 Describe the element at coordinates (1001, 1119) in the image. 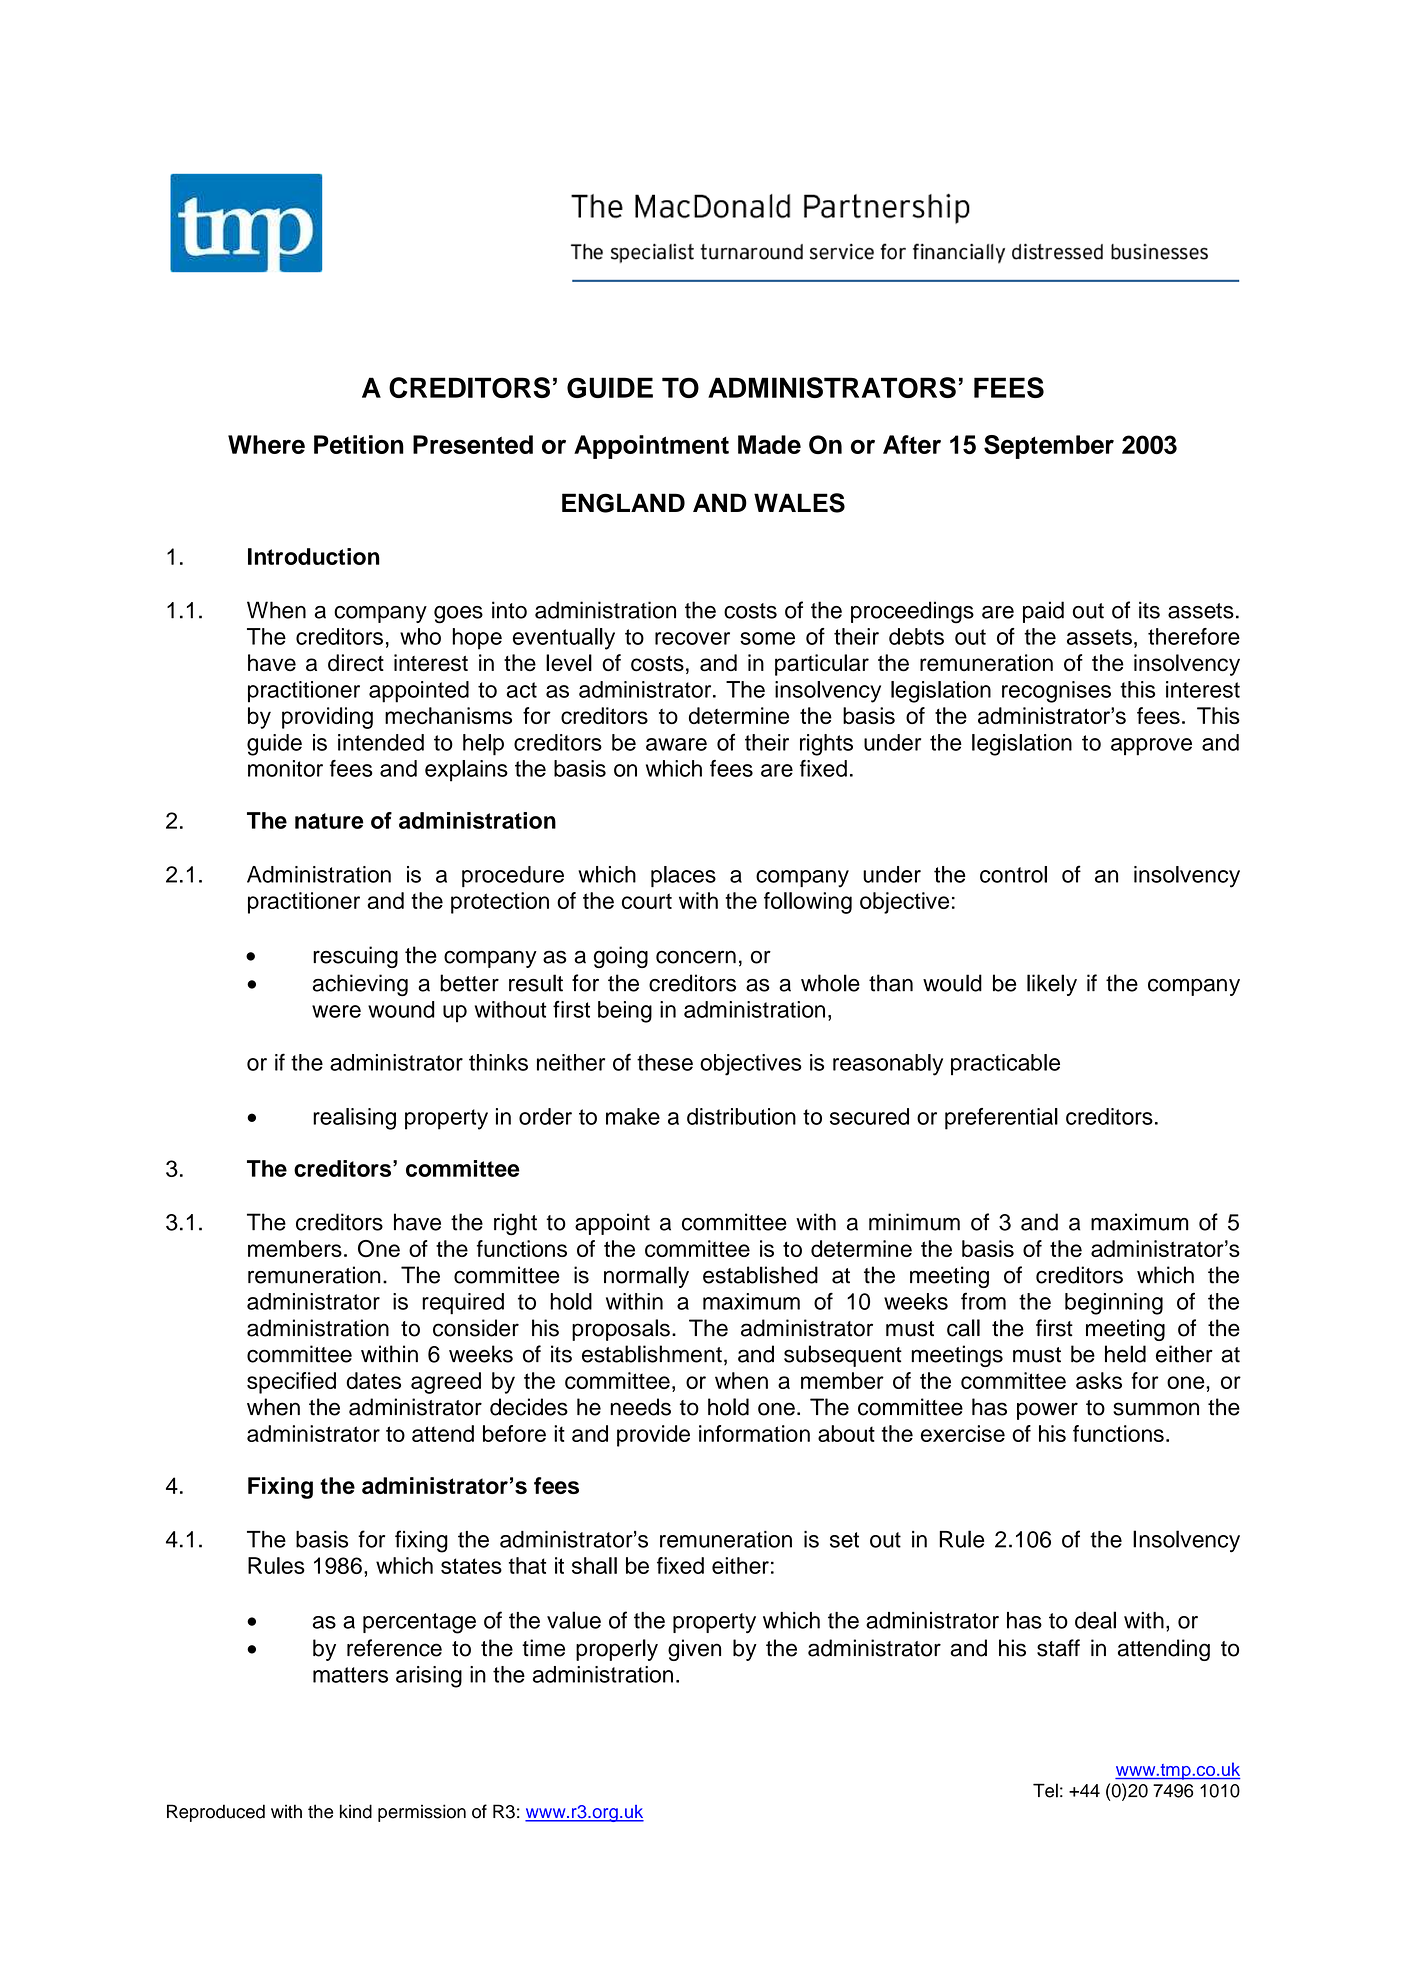

I see `preferential` at that location.
